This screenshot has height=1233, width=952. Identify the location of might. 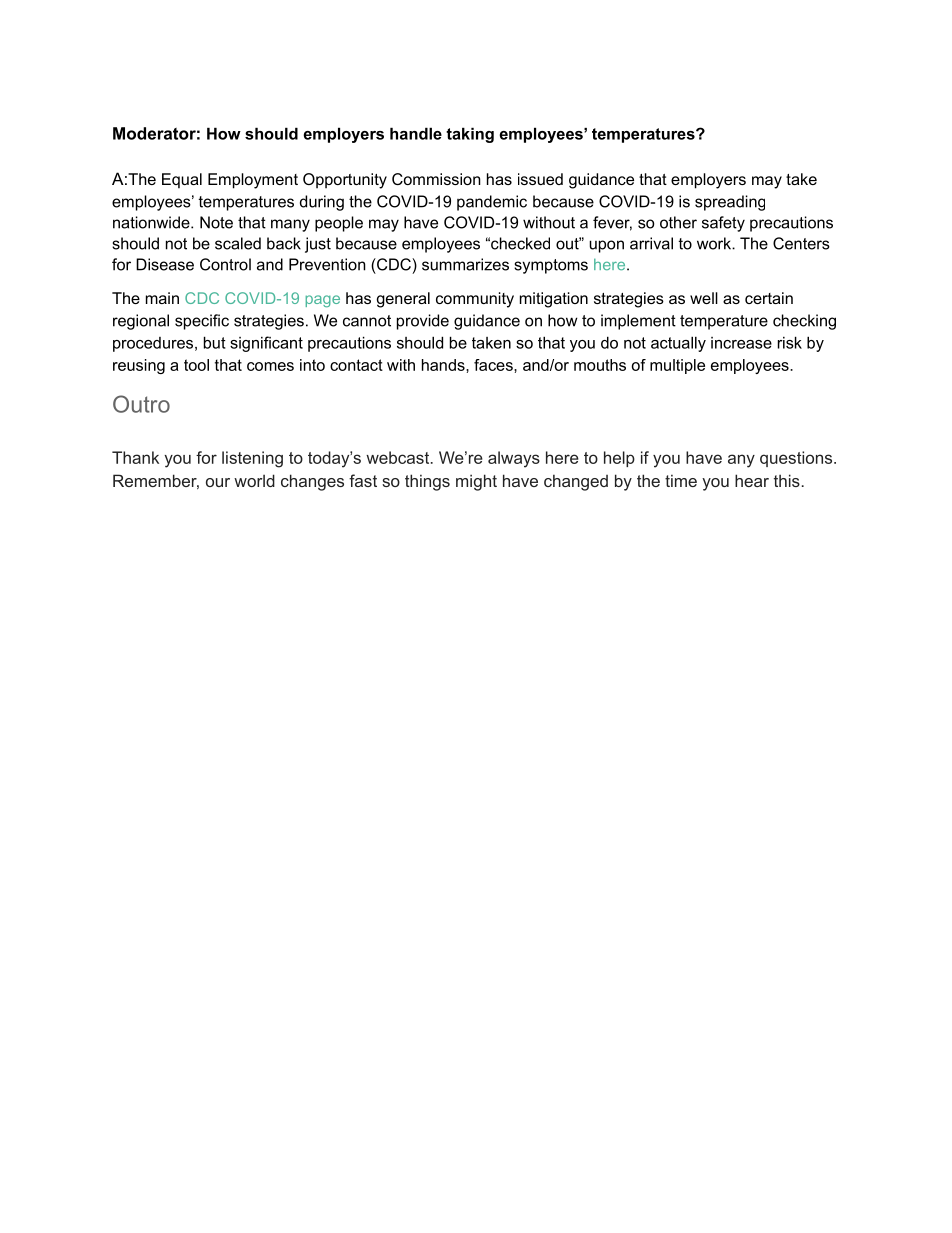
(476, 482).
